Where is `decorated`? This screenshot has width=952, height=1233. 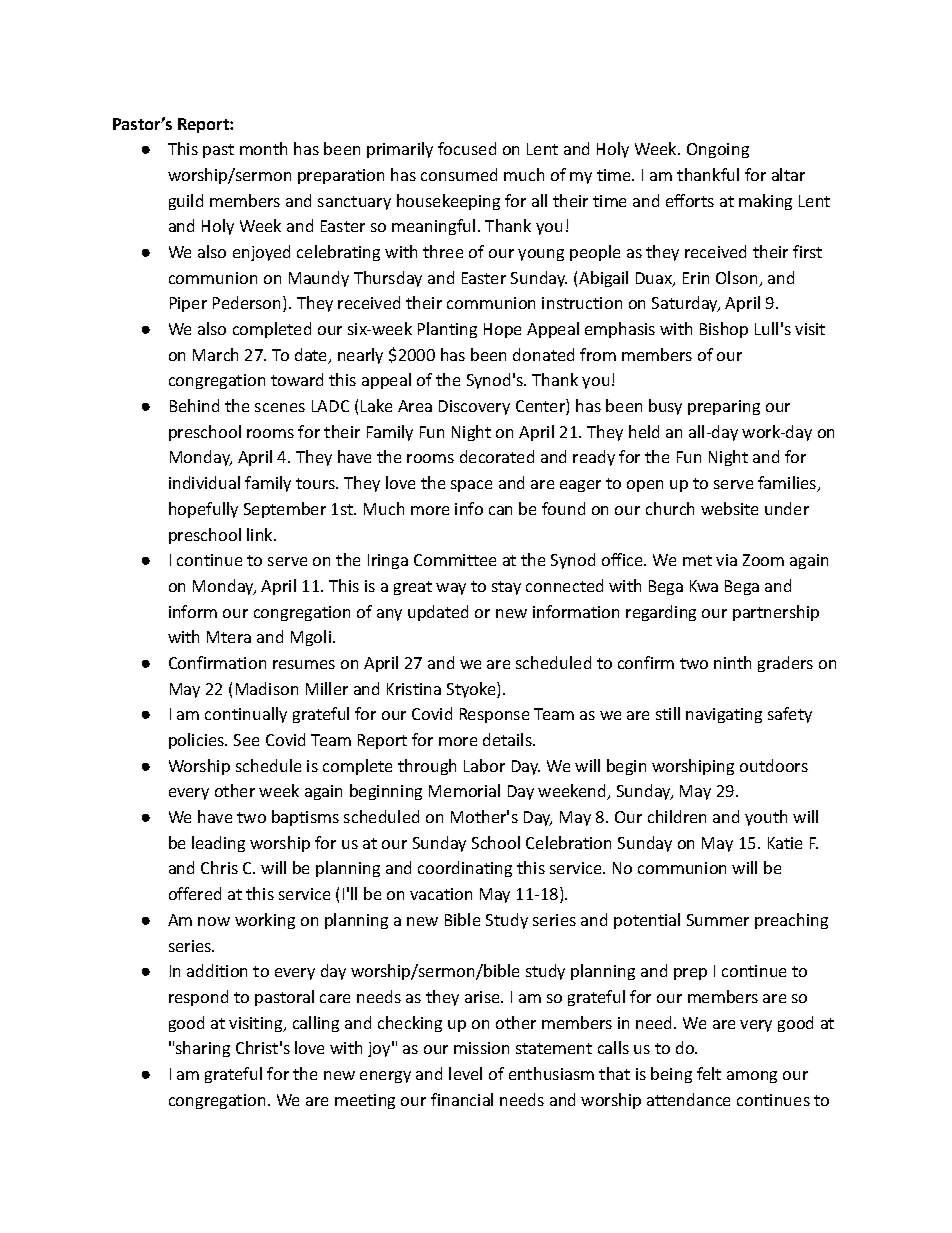 decorated is located at coordinates (497, 456).
